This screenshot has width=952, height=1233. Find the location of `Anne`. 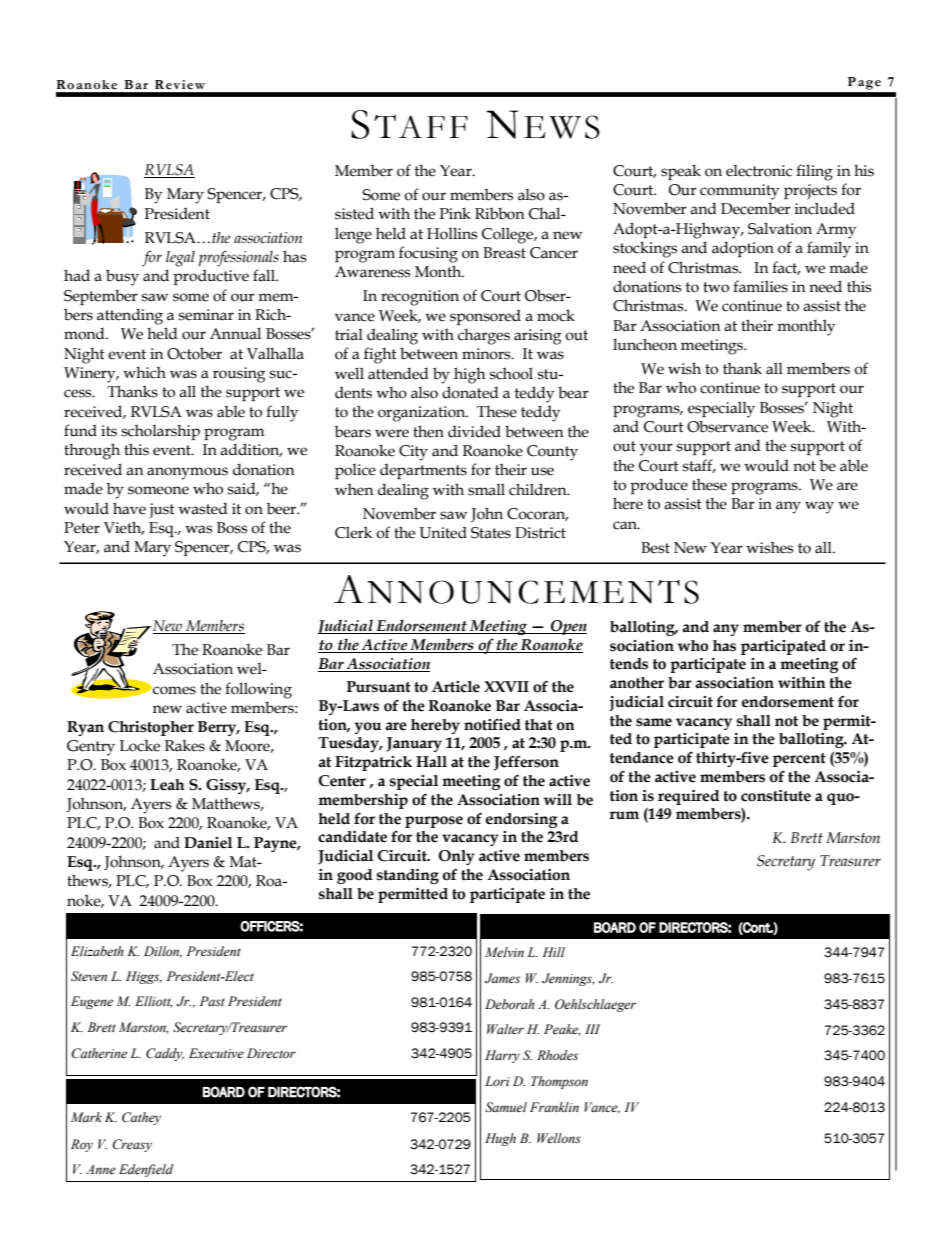

Anne is located at coordinates (101, 1169).
